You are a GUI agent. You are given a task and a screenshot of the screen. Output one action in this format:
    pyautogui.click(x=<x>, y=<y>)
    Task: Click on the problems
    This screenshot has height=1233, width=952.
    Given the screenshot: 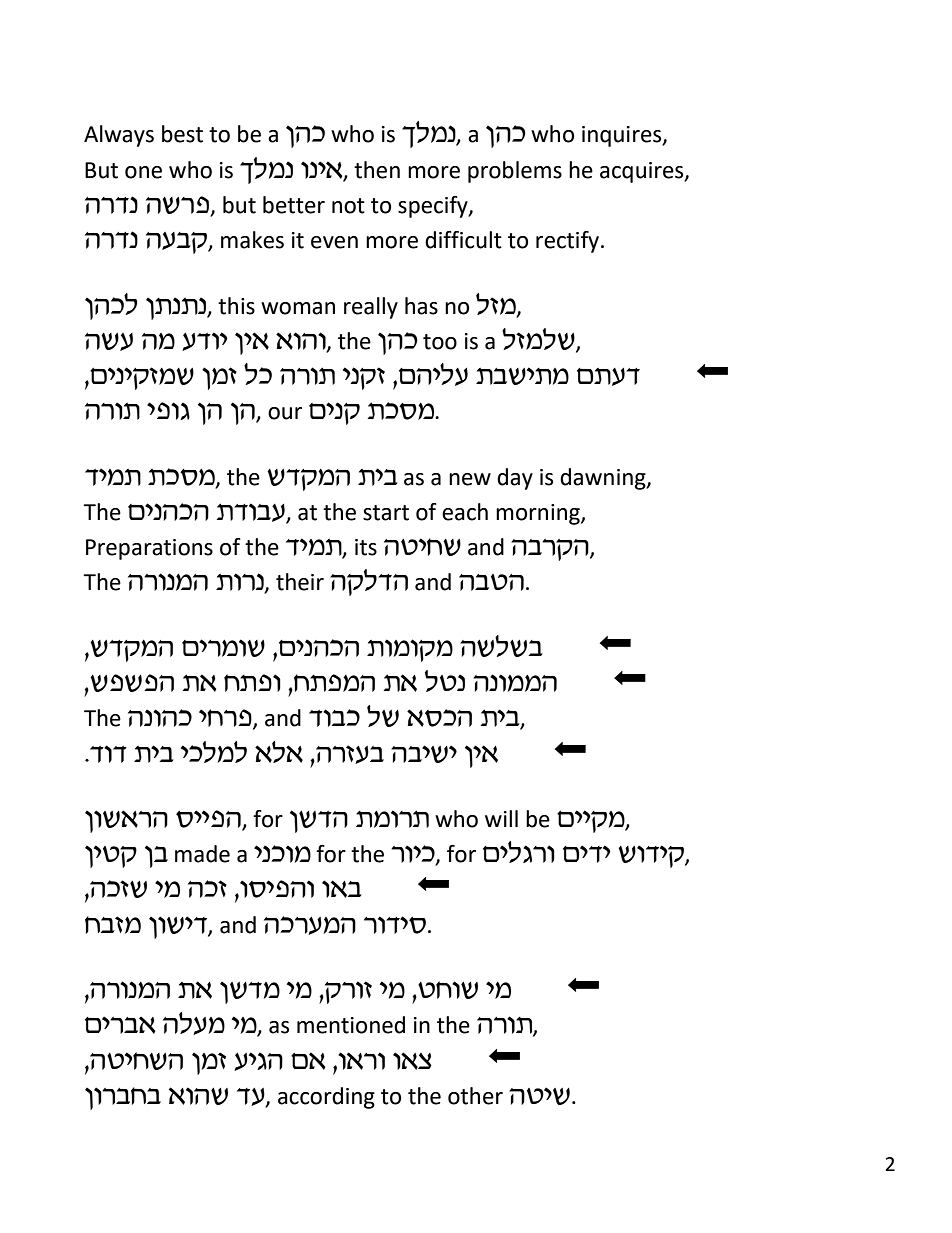 What is the action you would take?
    pyautogui.click(x=515, y=172)
